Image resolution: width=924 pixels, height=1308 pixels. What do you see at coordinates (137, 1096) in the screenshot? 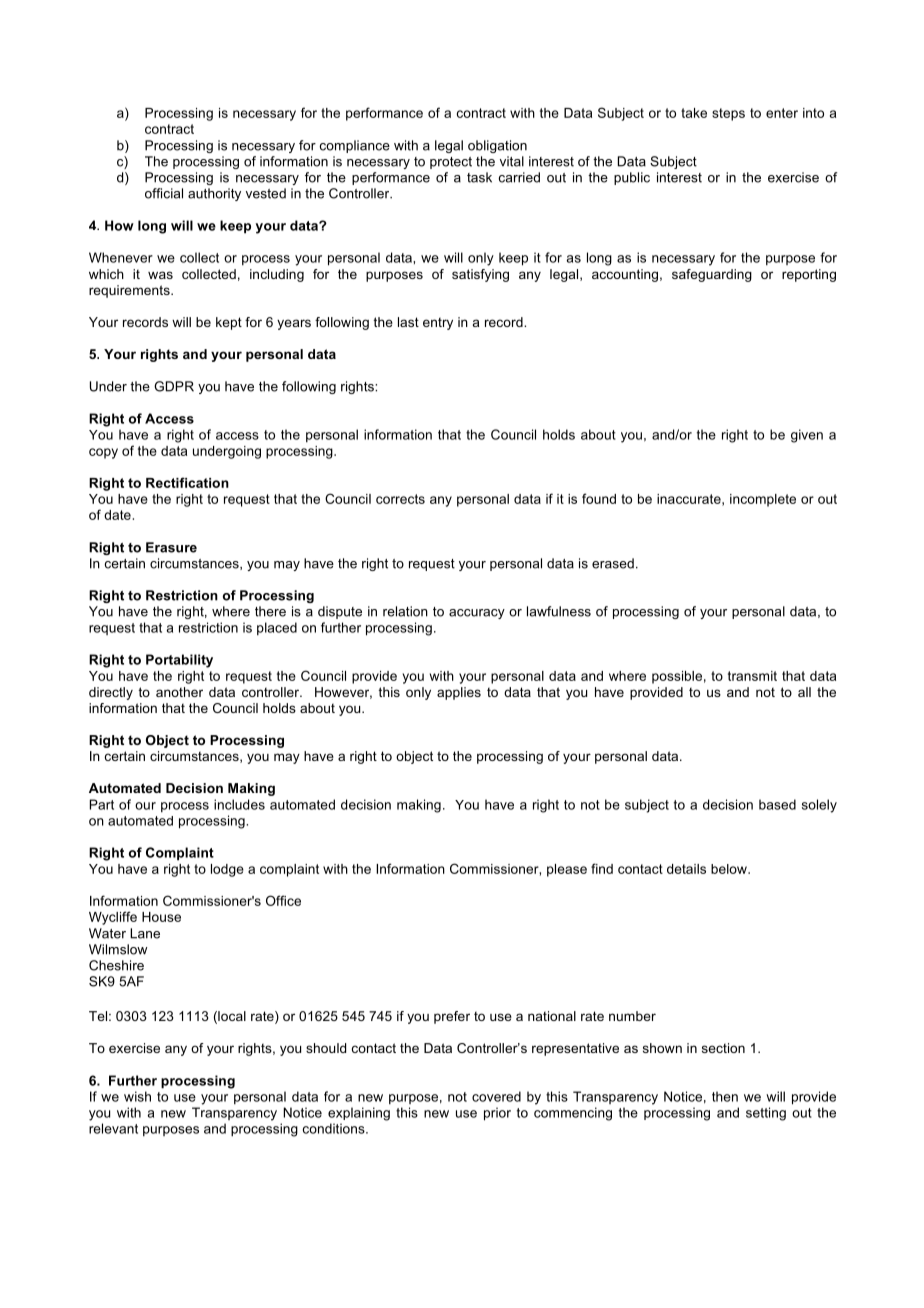
I see `wish` at bounding box center [137, 1096].
